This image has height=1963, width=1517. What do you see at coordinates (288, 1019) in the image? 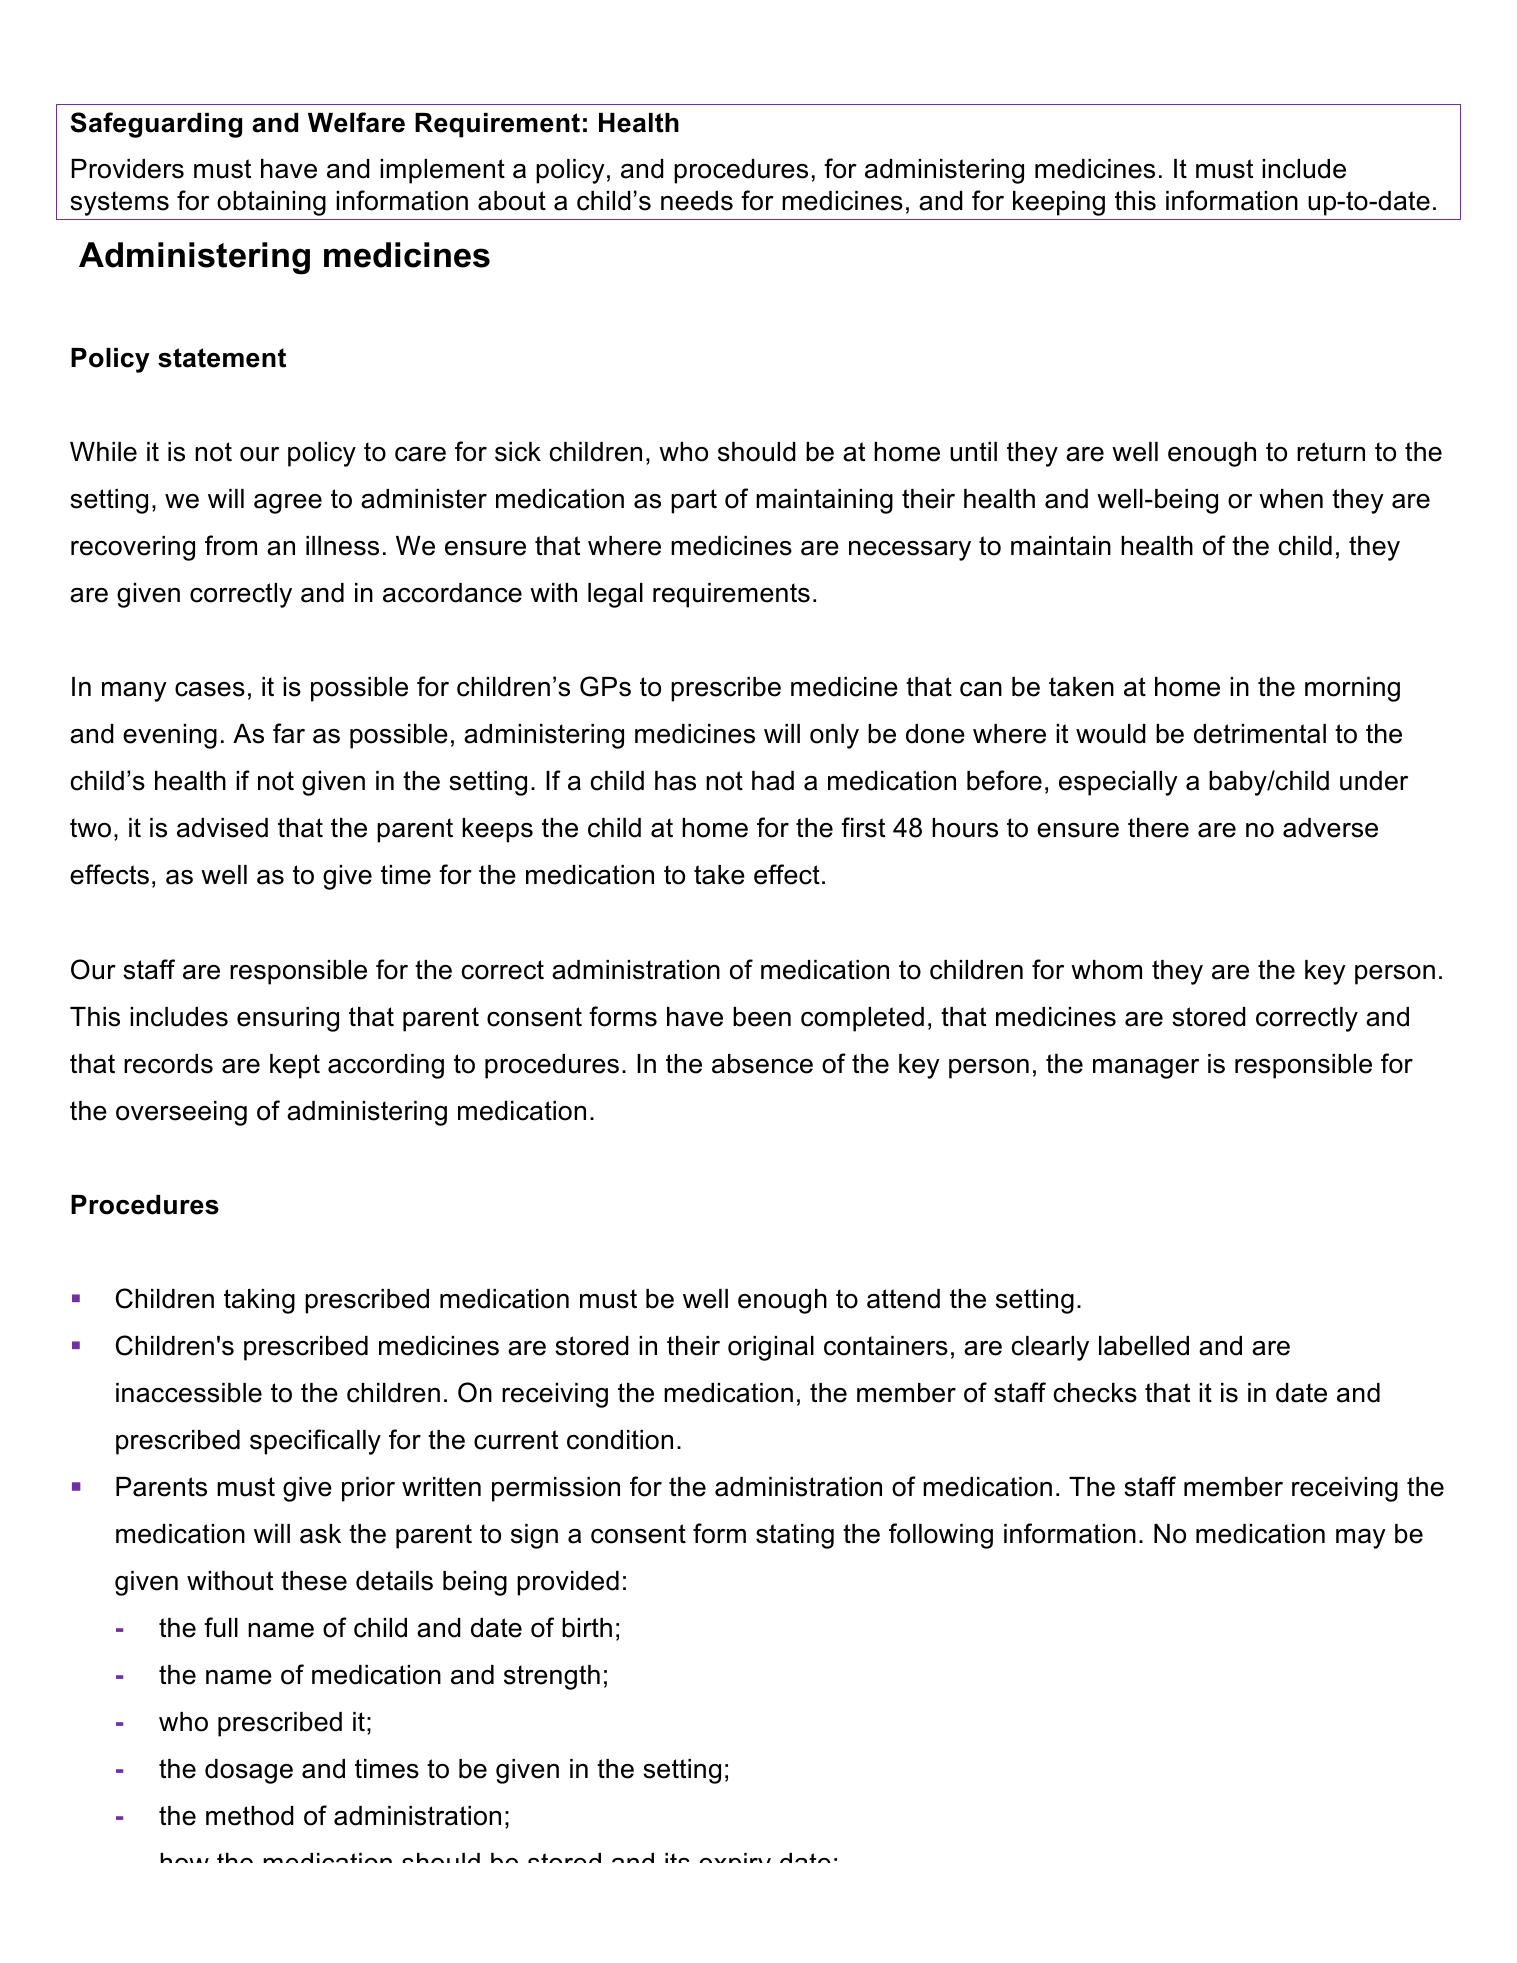
I see `ensuring` at bounding box center [288, 1019].
